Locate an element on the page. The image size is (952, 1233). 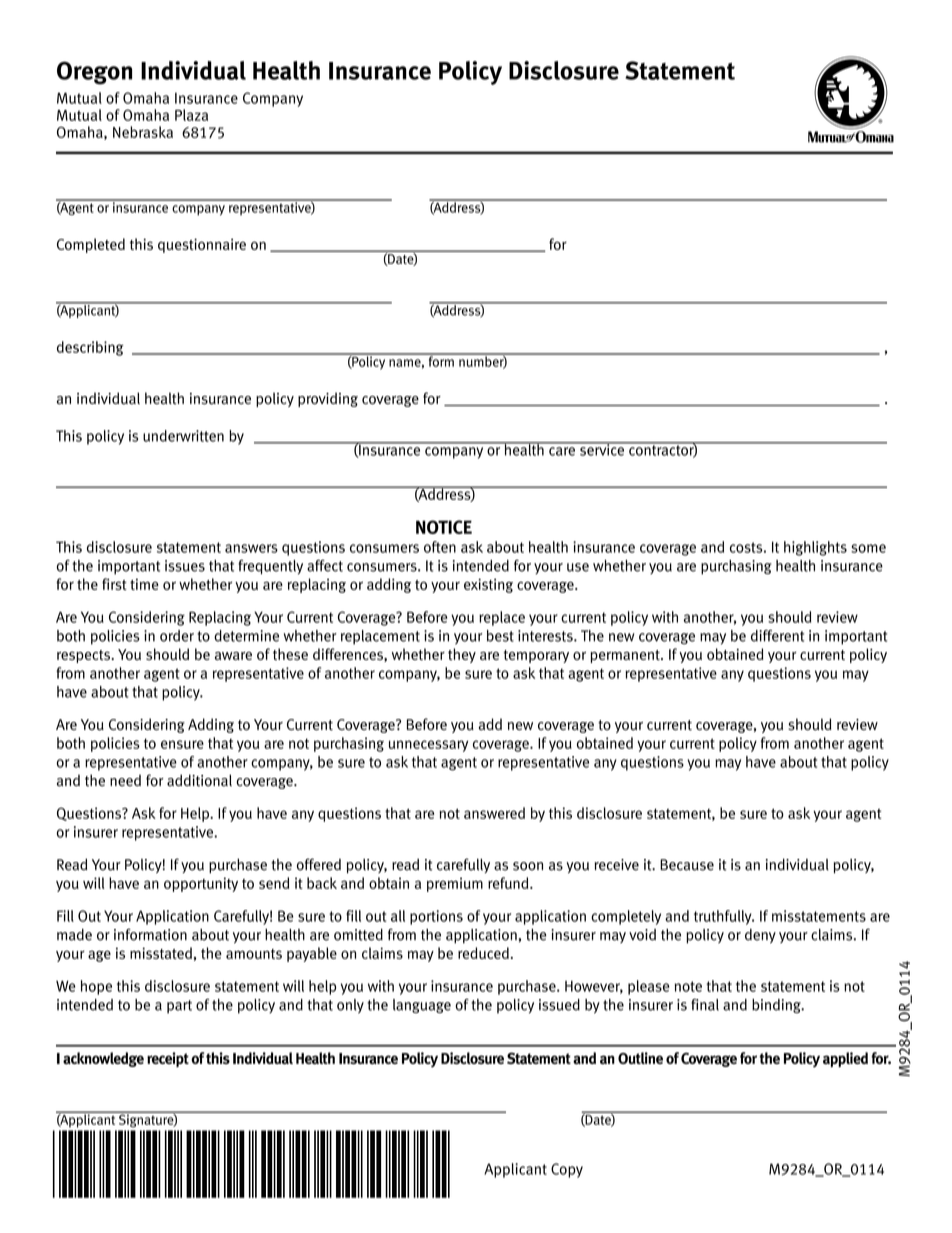
service is located at coordinates (602, 449).
